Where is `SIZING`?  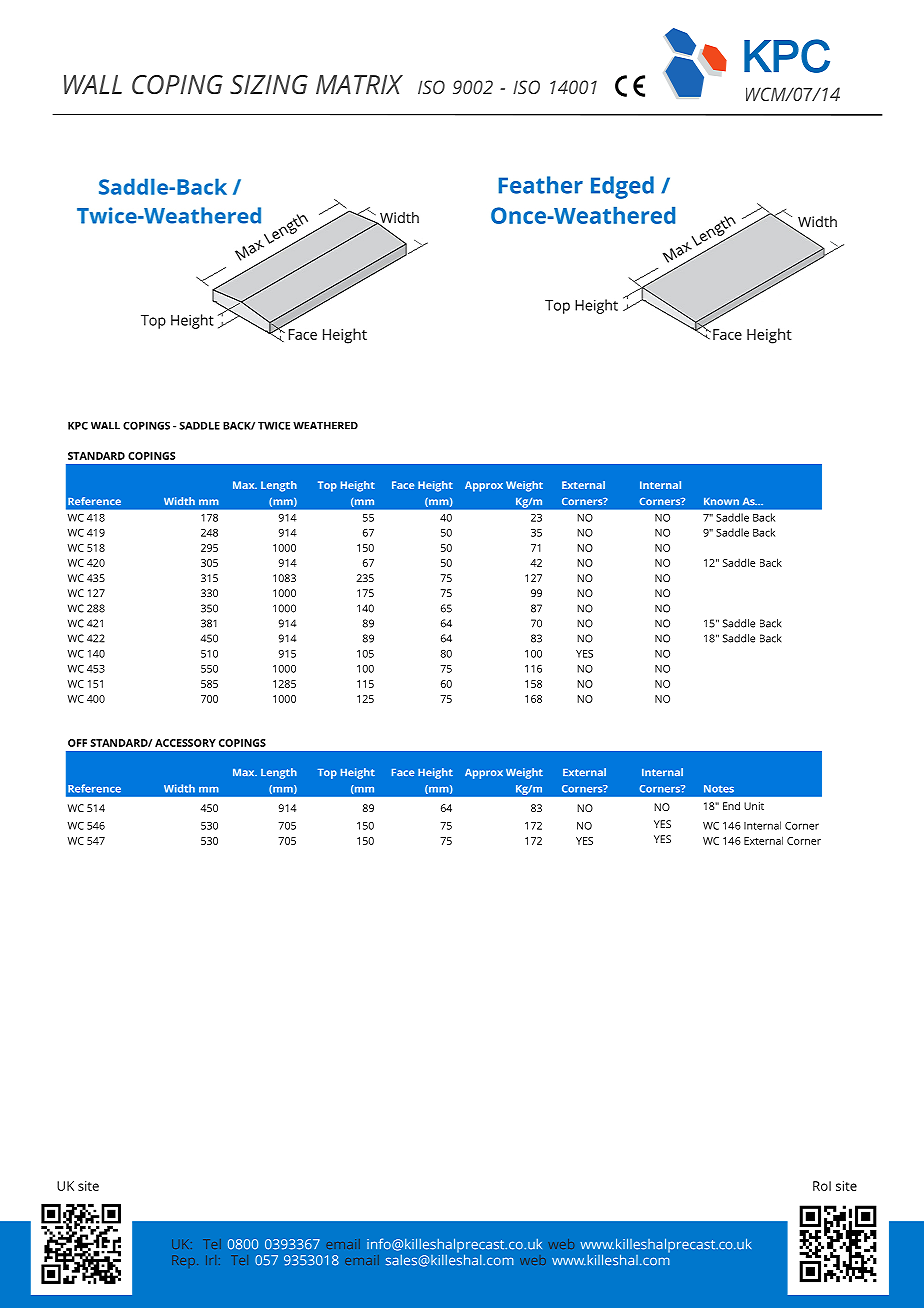 SIZING is located at coordinates (269, 84).
